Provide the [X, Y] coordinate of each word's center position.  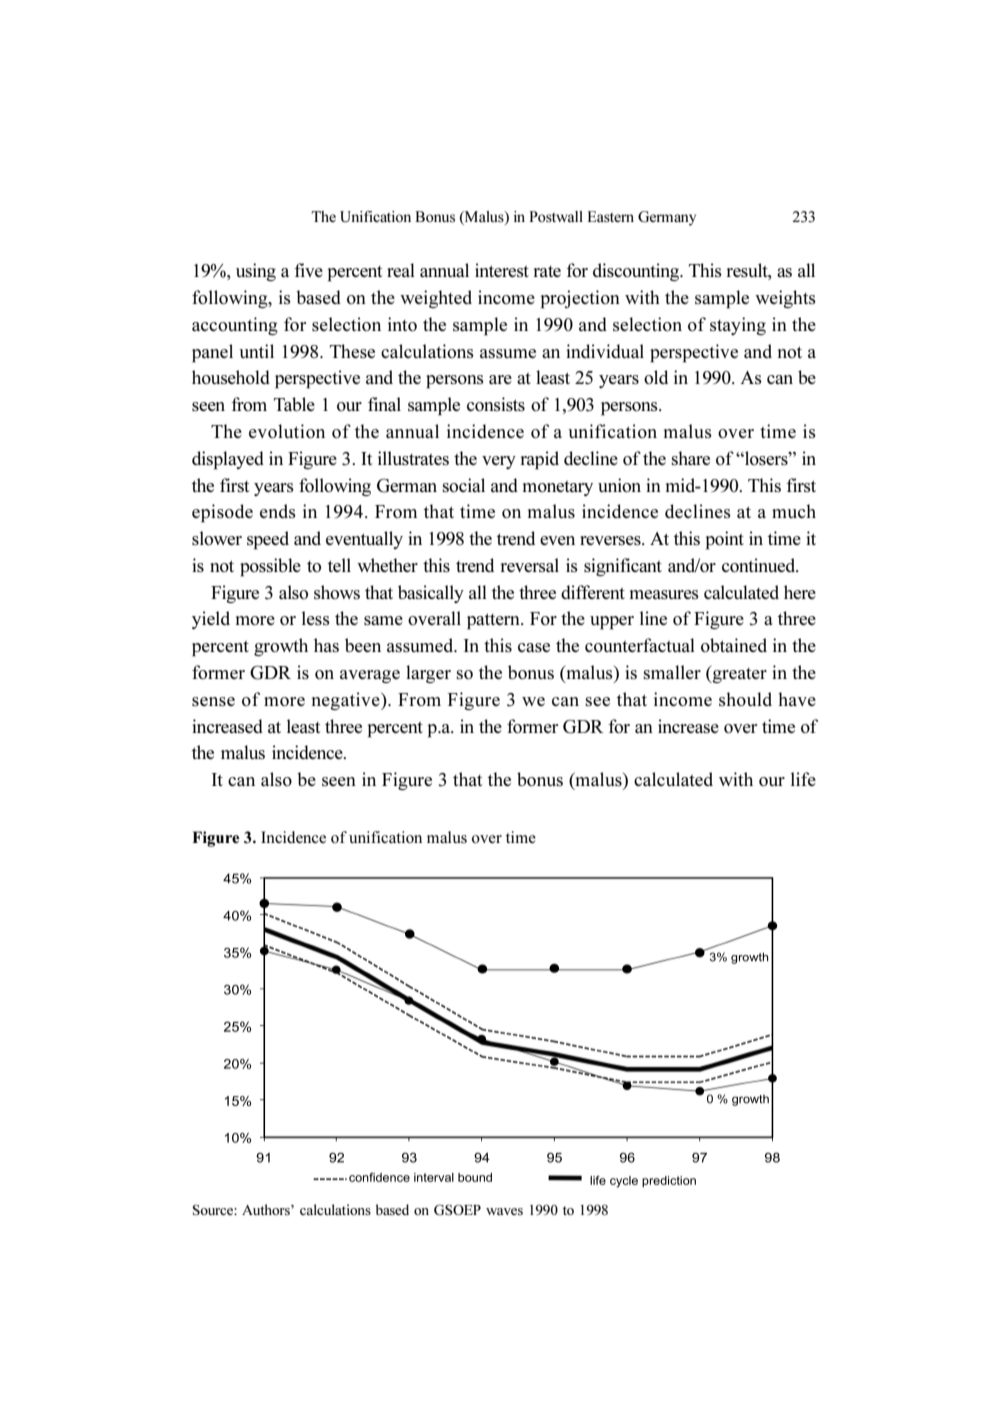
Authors [267, 1209]
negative [347, 701]
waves [504, 1211]
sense [213, 701]
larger [428, 674]
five [308, 270]
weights [785, 299]
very [499, 462]
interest [502, 270]
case [534, 647]
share [690, 458]
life [803, 779]
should [745, 699]
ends [278, 511]
